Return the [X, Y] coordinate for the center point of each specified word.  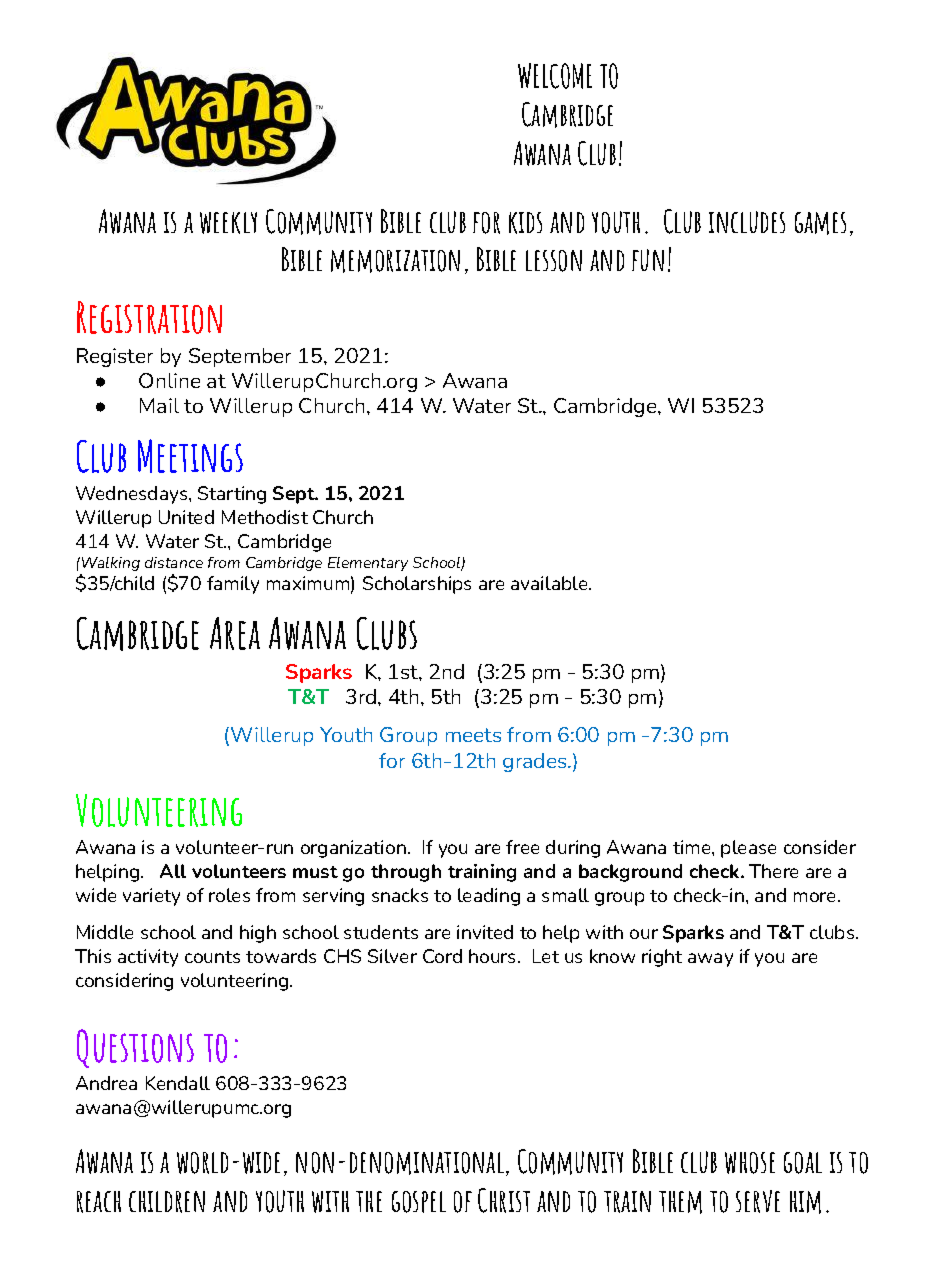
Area [235, 633]
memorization [395, 261]
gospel [419, 1202]
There [773, 871]
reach [99, 1202]
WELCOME [555, 76]
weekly [228, 223]
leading [489, 897]
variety [151, 897]
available [550, 583]
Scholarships [417, 585]
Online [169, 380]
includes [747, 222]
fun [648, 260]
